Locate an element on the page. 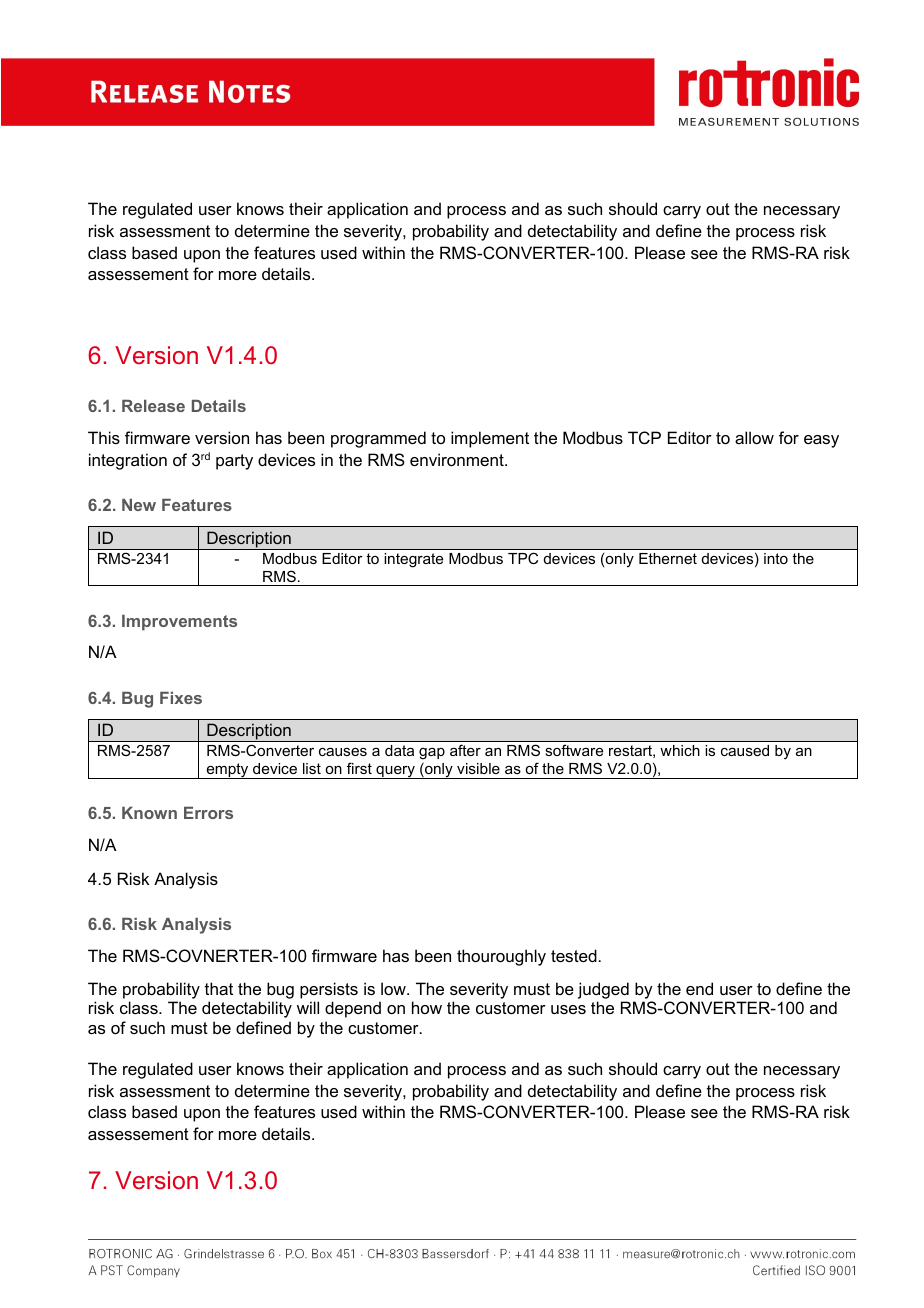  implement is located at coordinates (490, 439).
